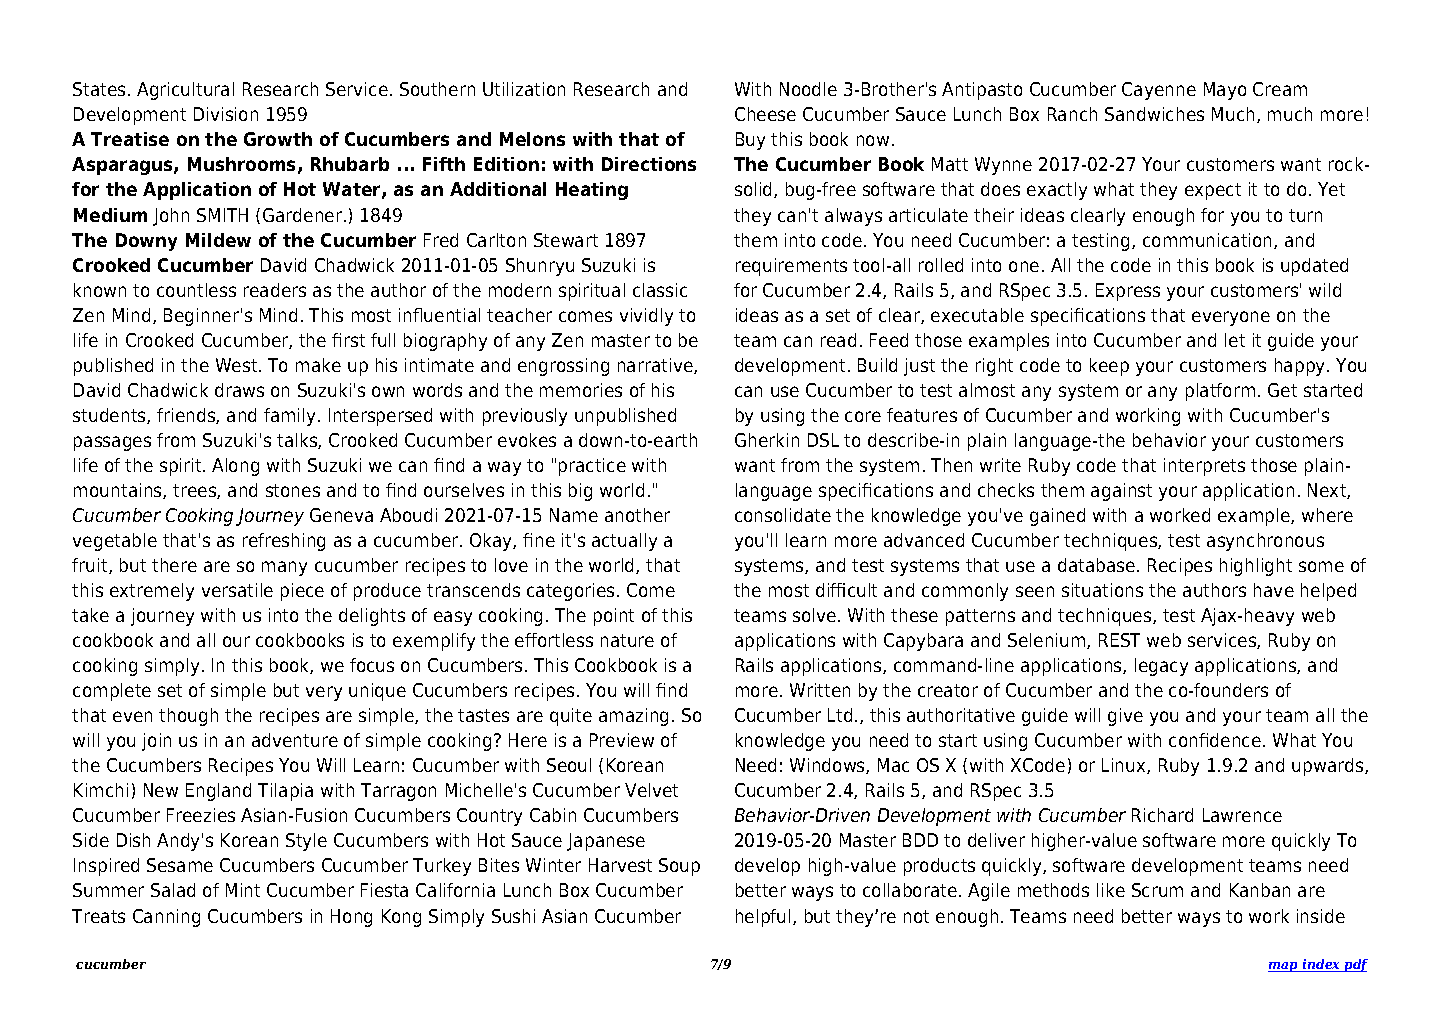 The image size is (1444, 1021). What do you see at coordinates (1161, 667) in the document?
I see `legacy` at bounding box center [1161, 667].
